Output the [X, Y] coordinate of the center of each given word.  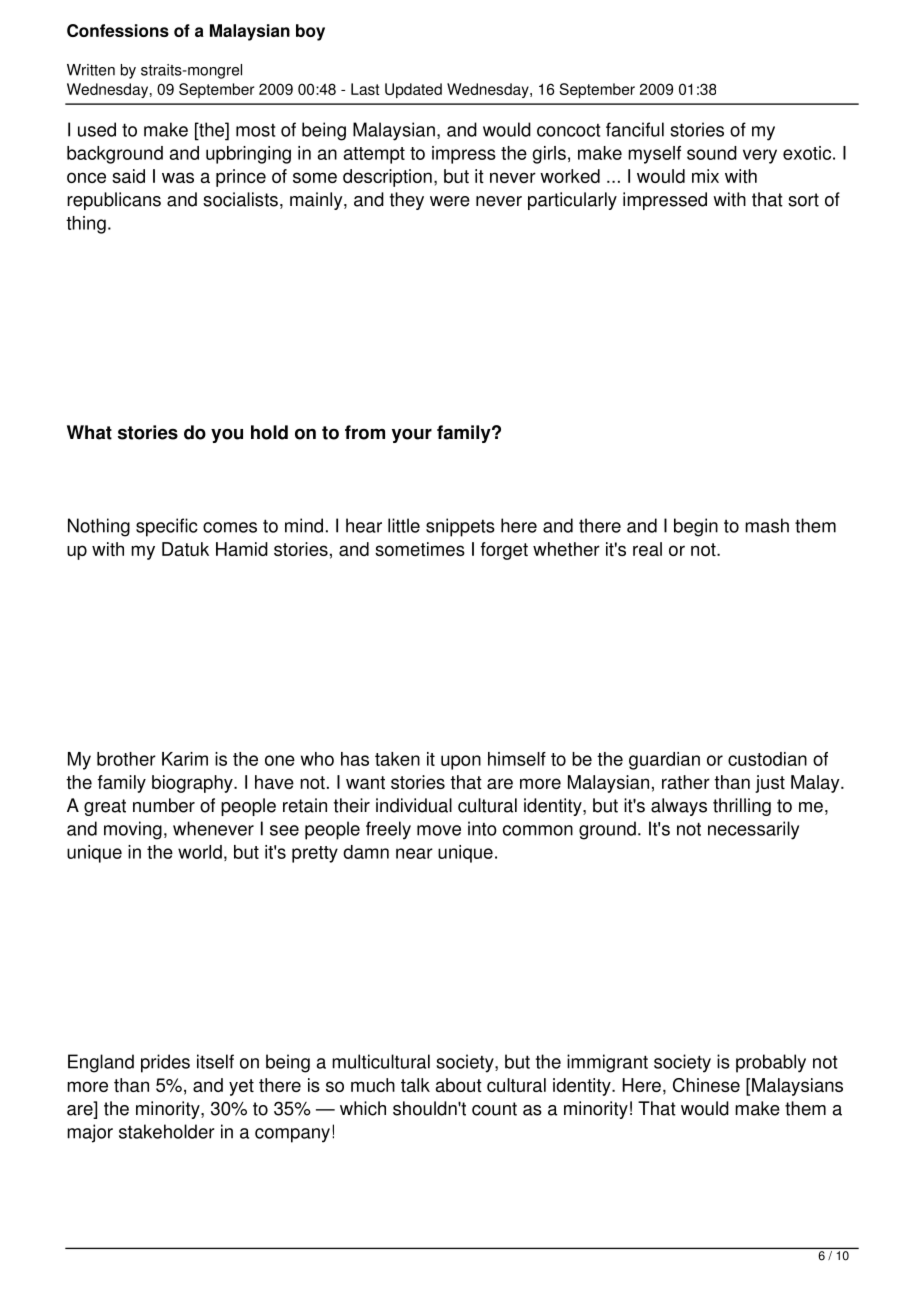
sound [712, 153]
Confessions [118, 30]
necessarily [753, 830]
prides [165, 1063]
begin [696, 527]
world [200, 852]
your [412, 435]
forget [504, 551]
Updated [413, 90]
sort [803, 200]
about [459, 1085]
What [89, 432]
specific [167, 527]
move [439, 830]
